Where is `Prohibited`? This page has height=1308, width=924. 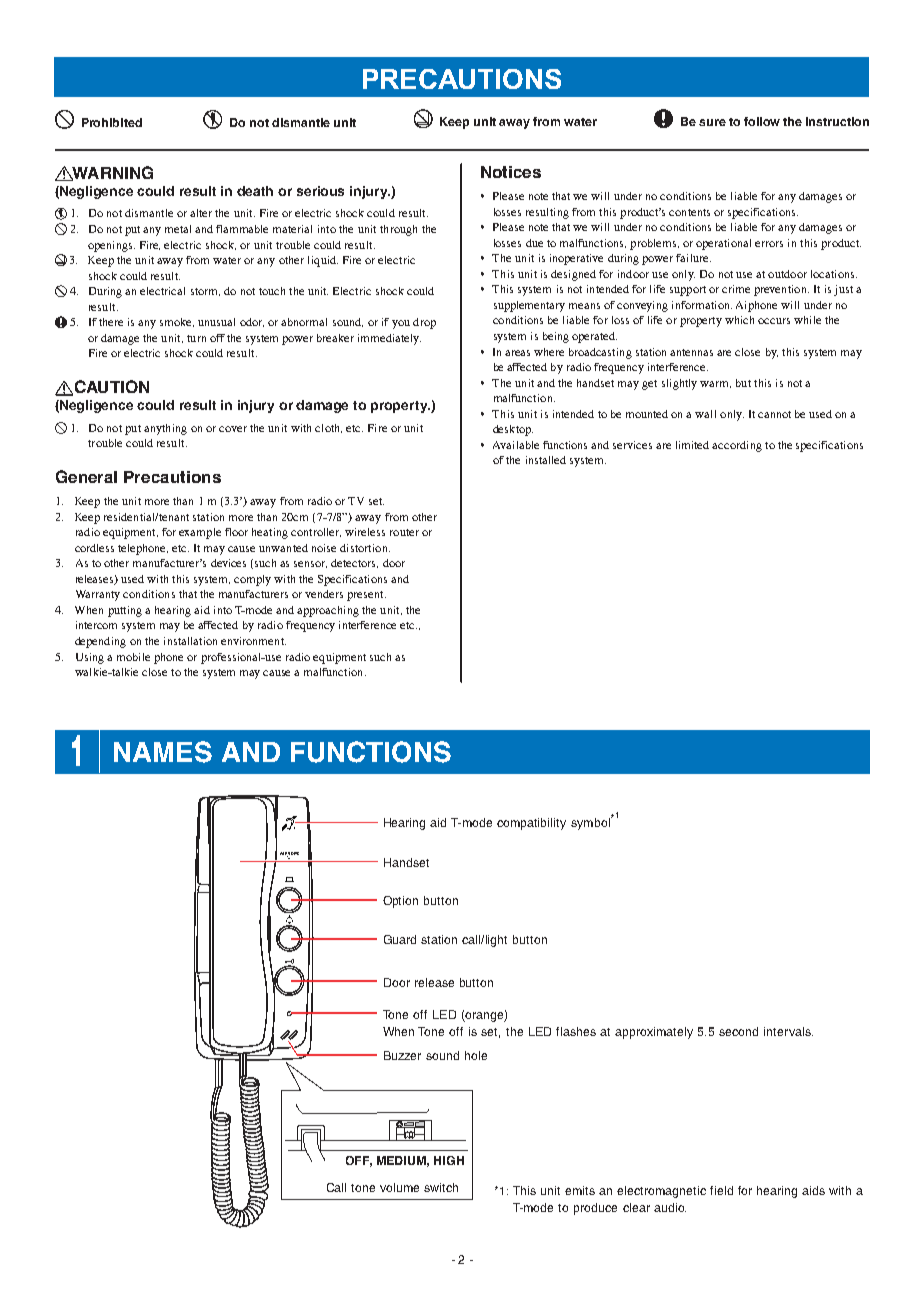 Prohibited is located at coordinates (112, 122).
